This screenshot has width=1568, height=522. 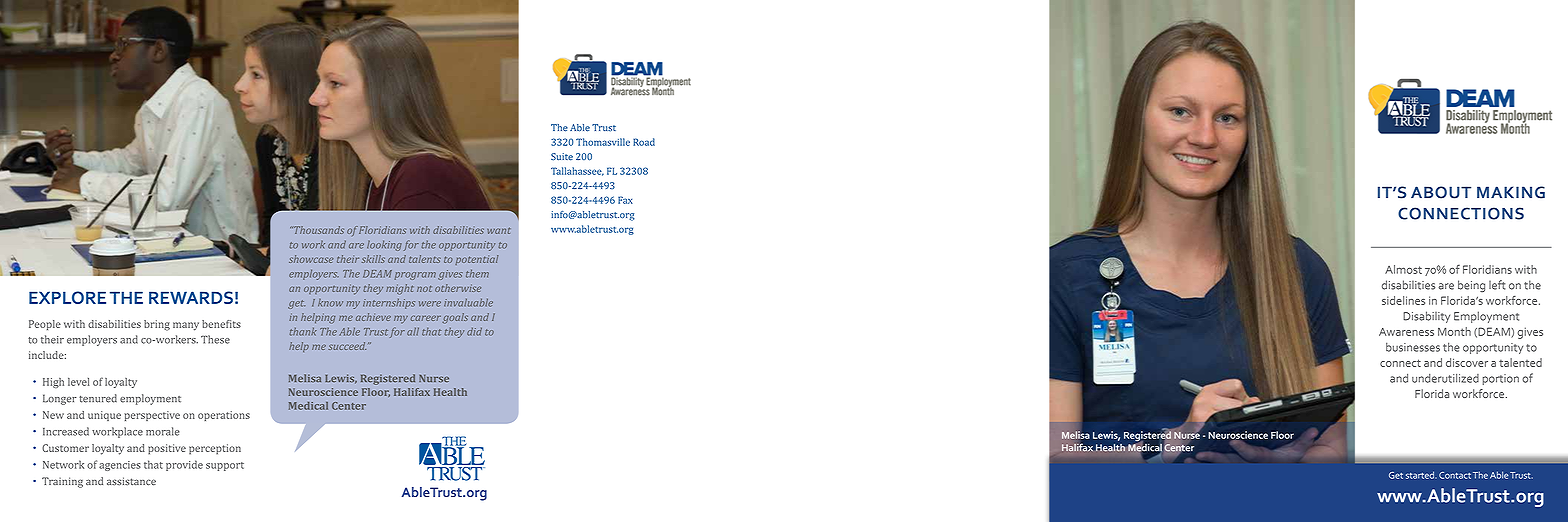 I want to click on otherwise, so click(x=458, y=288).
